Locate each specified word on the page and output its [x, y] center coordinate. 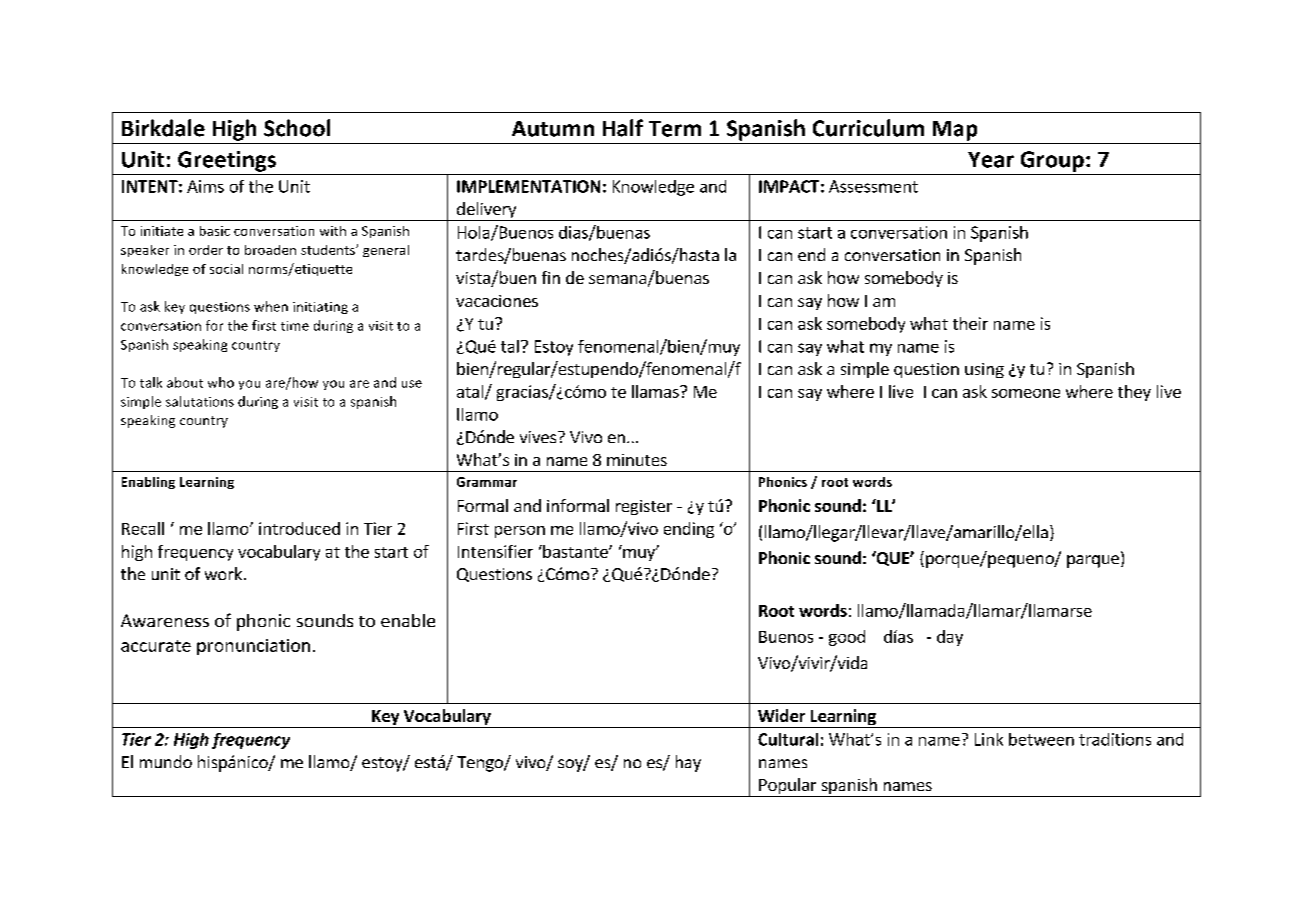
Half [623, 128]
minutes [637, 460]
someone [1026, 393]
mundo [166, 761]
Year [991, 160]
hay [688, 763]
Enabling [148, 483]
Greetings [227, 161]
